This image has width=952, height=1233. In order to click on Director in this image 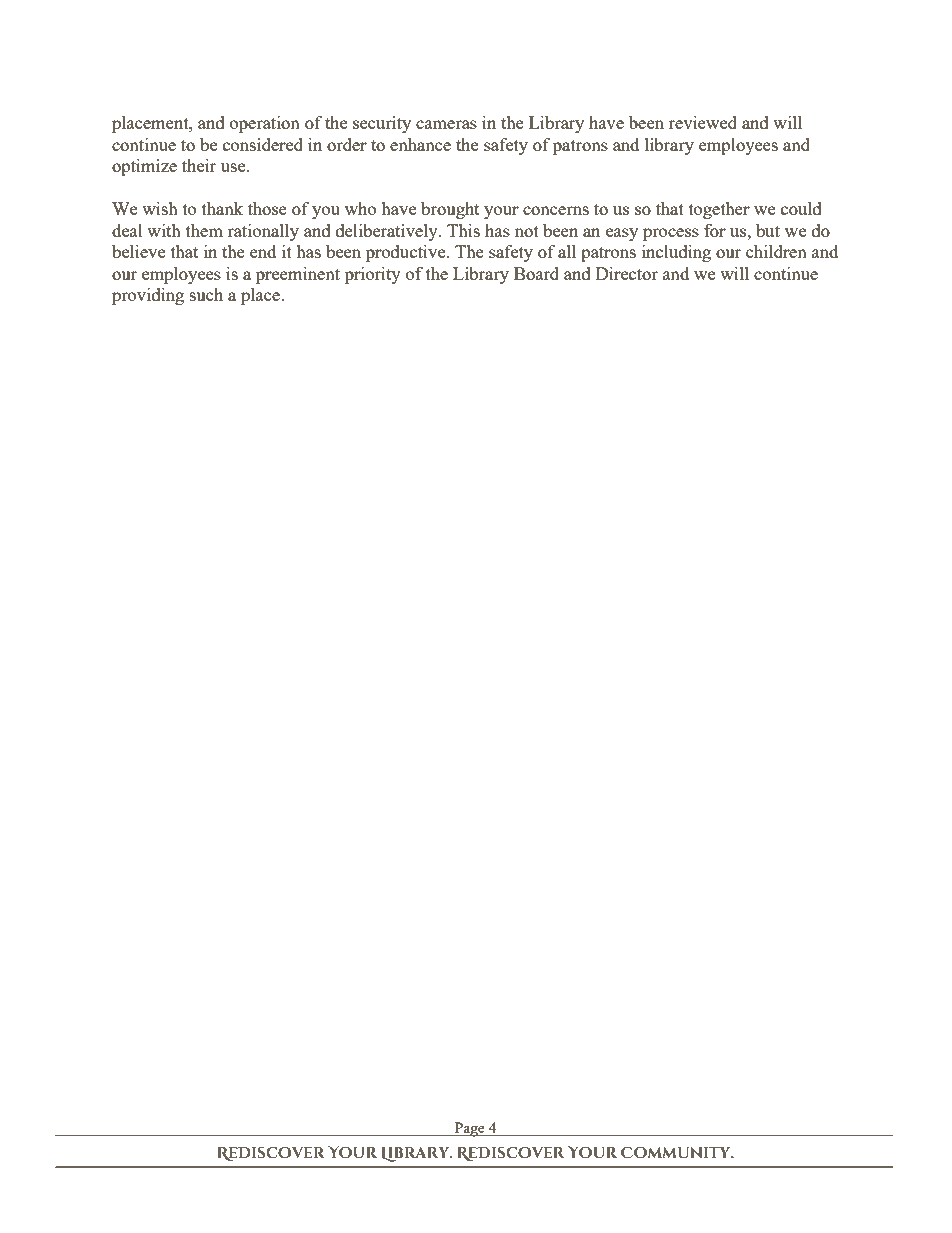, I will do `click(627, 273)`.
